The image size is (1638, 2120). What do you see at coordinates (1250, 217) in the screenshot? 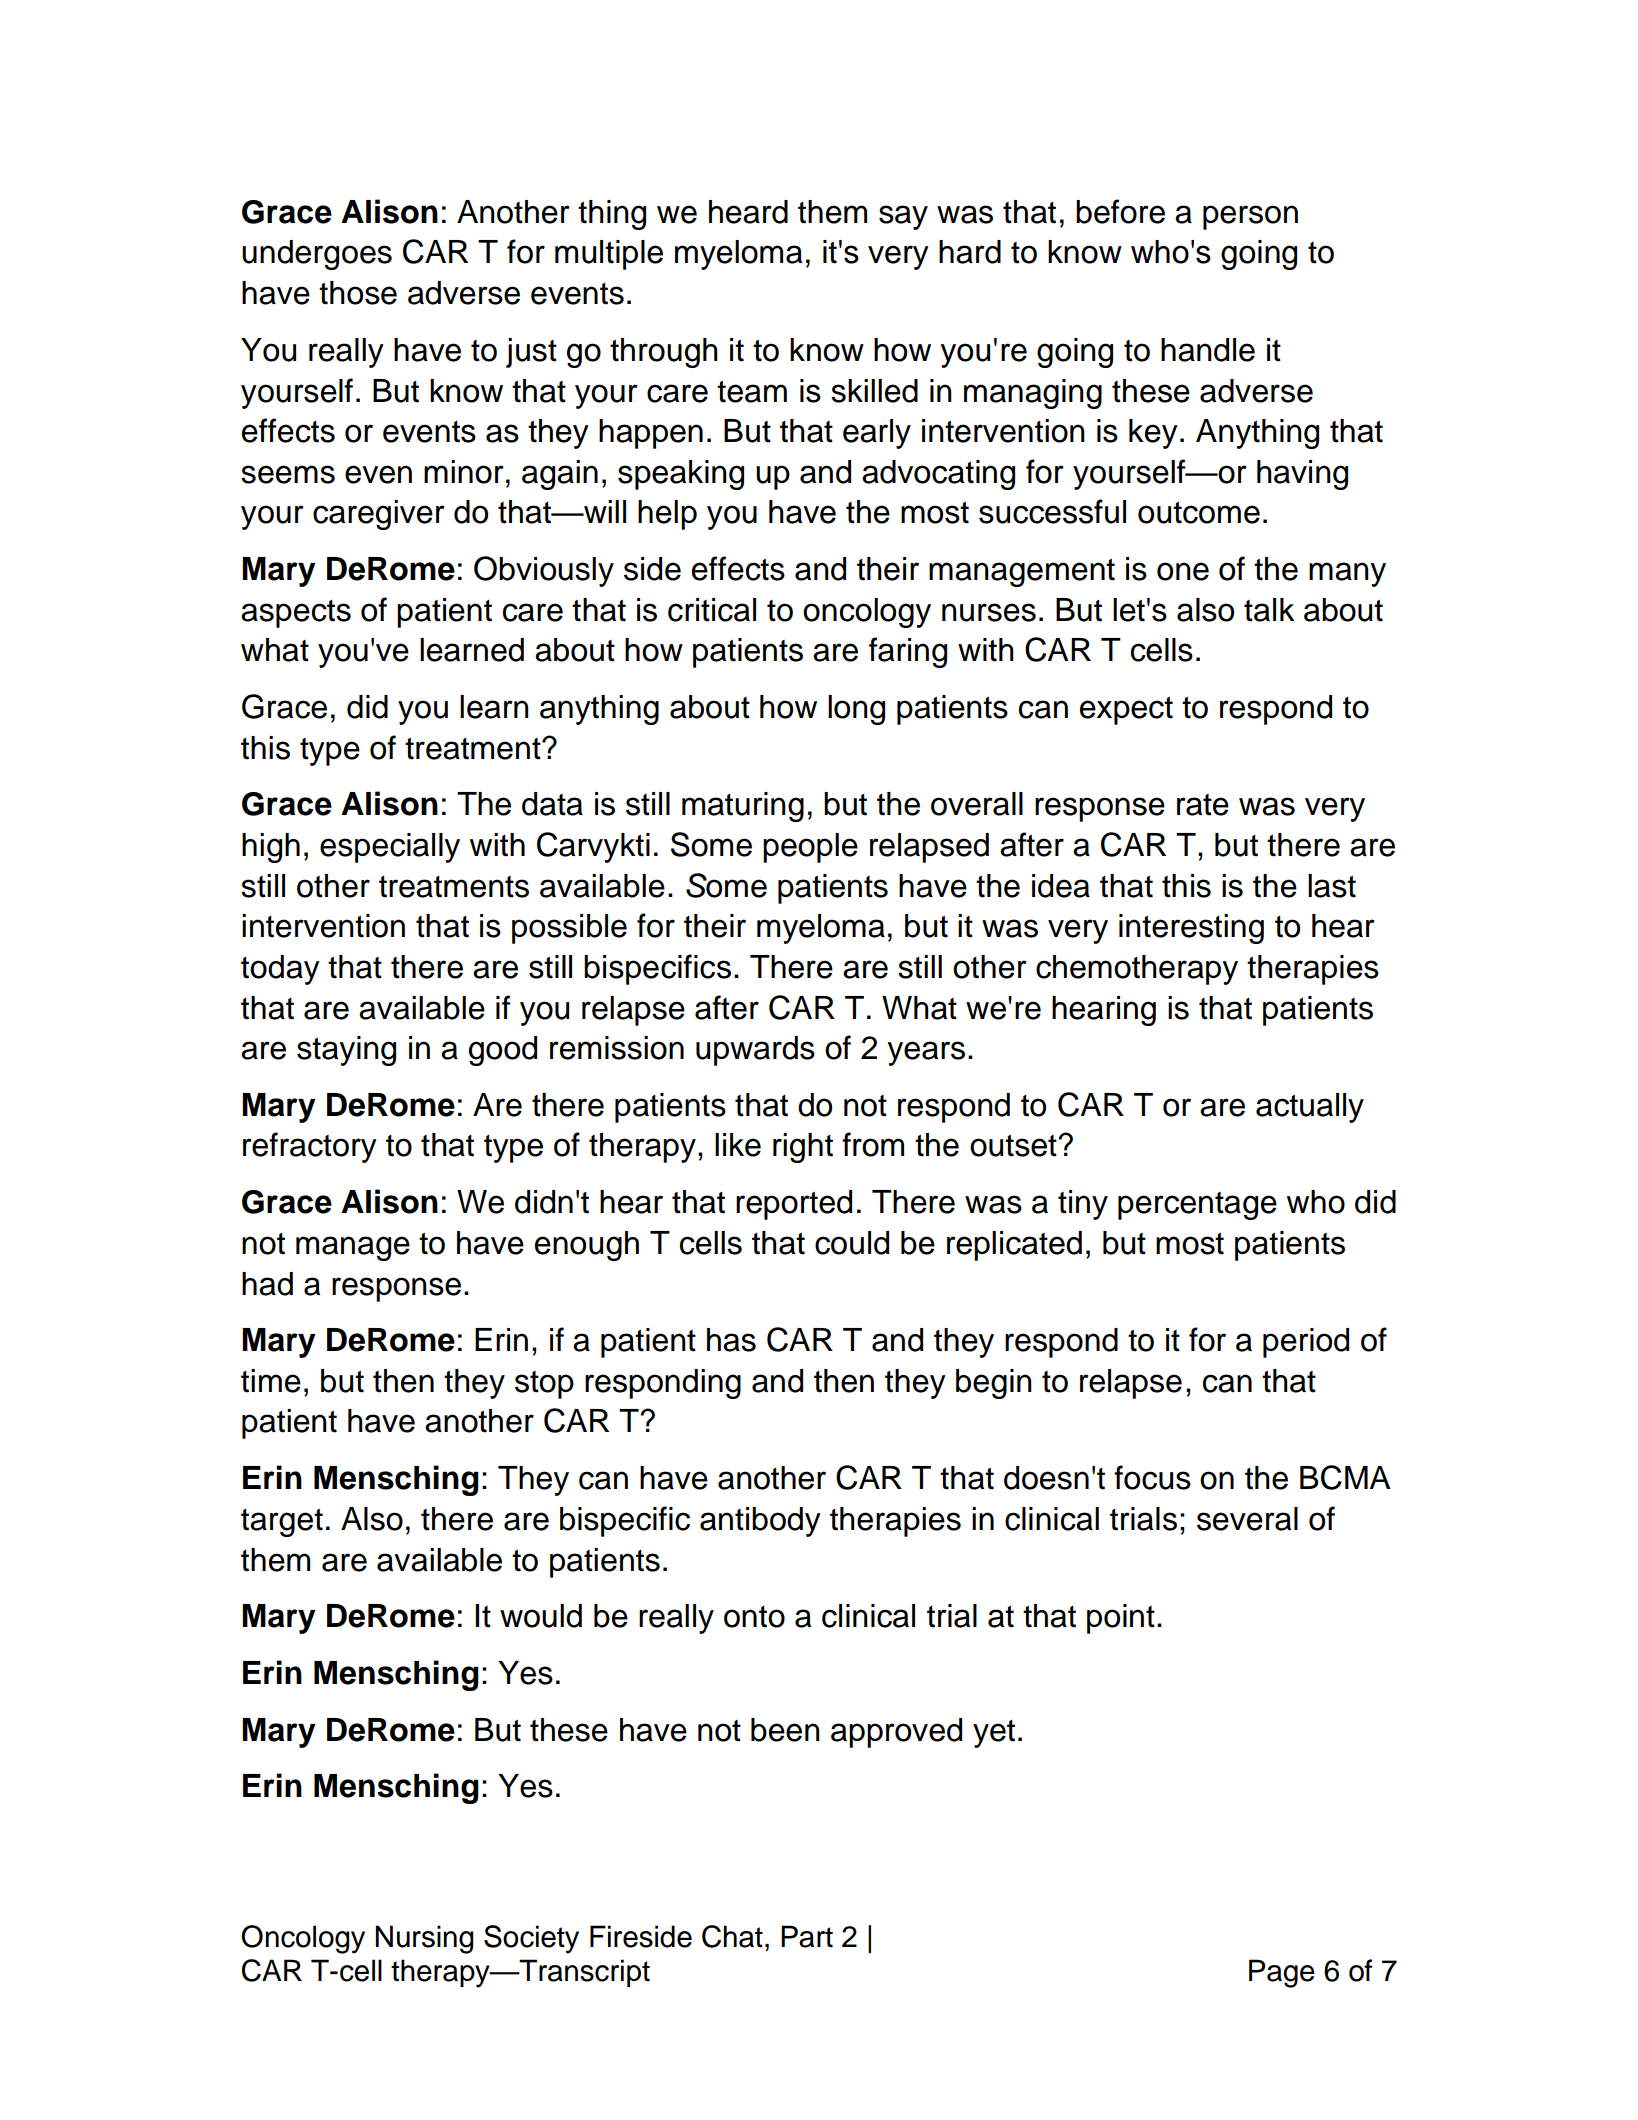
I see `person` at bounding box center [1250, 217].
